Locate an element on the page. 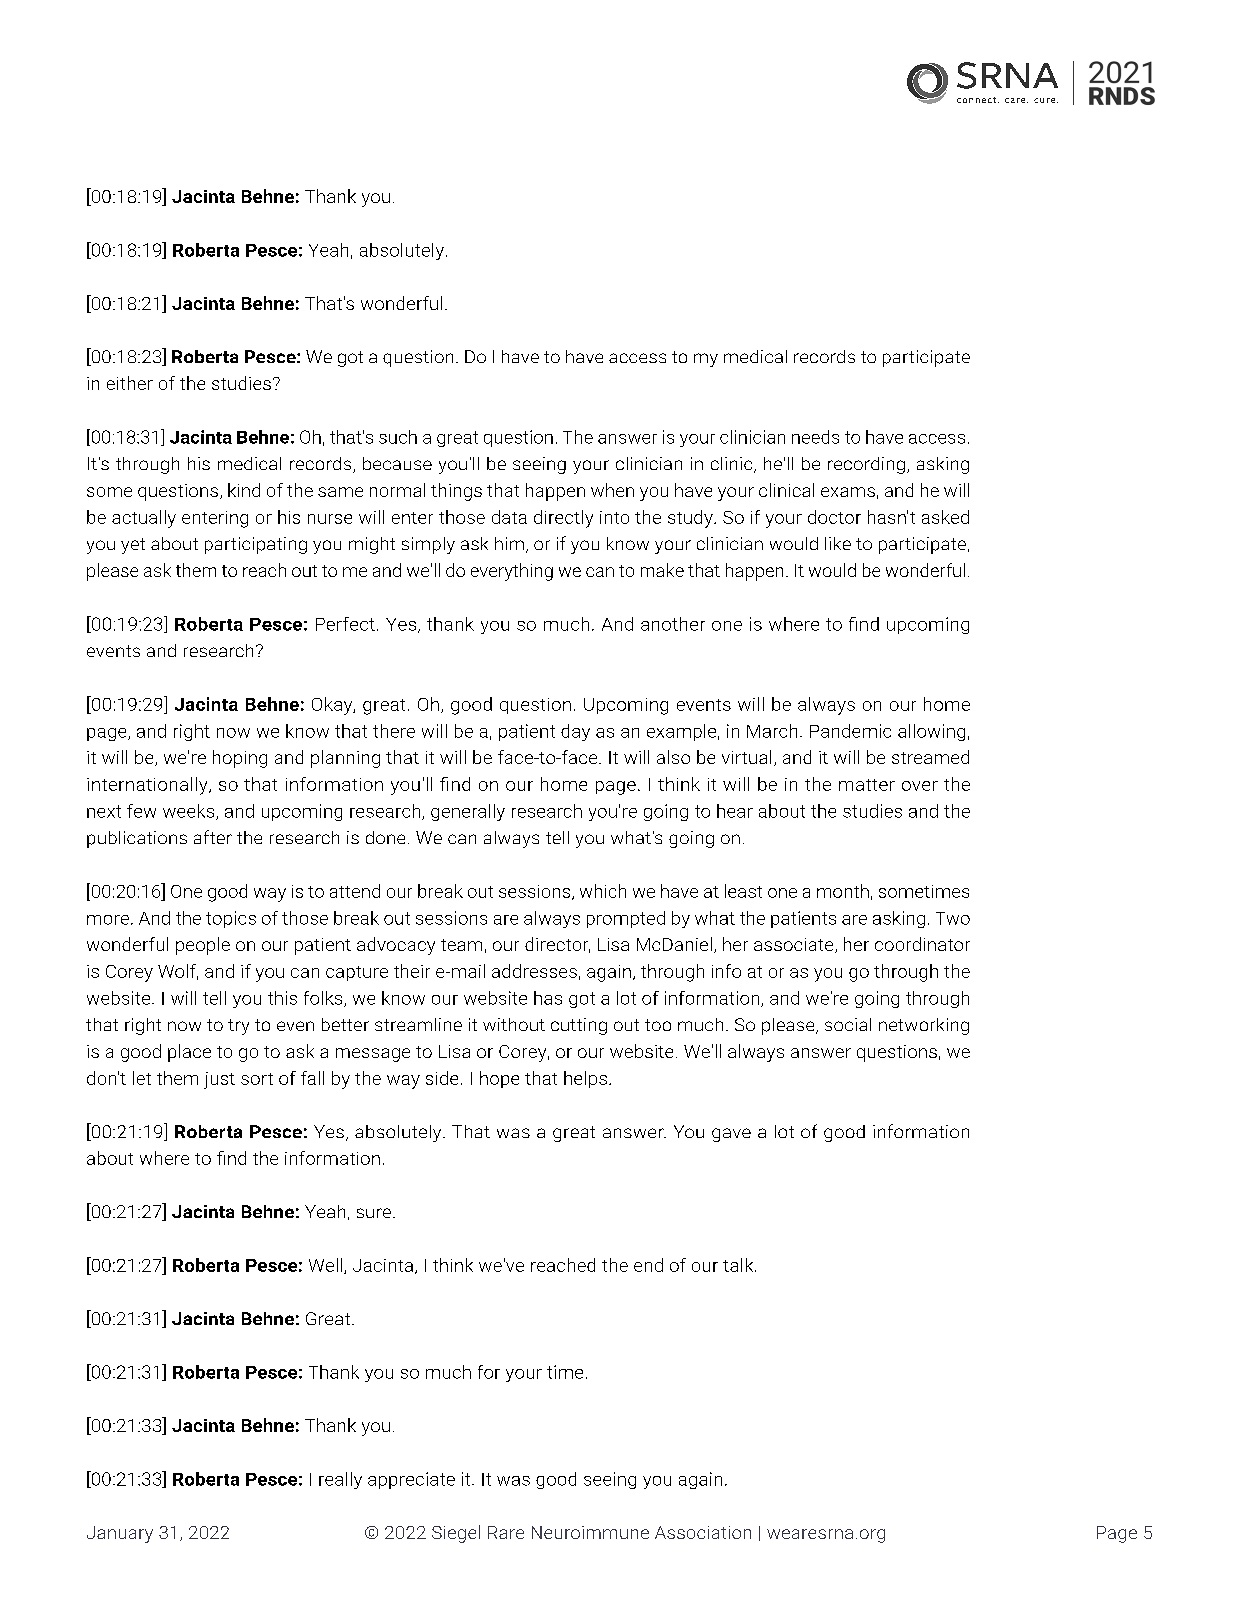 This page has width=1239, height=1603. January is located at coordinates (120, 1534).
